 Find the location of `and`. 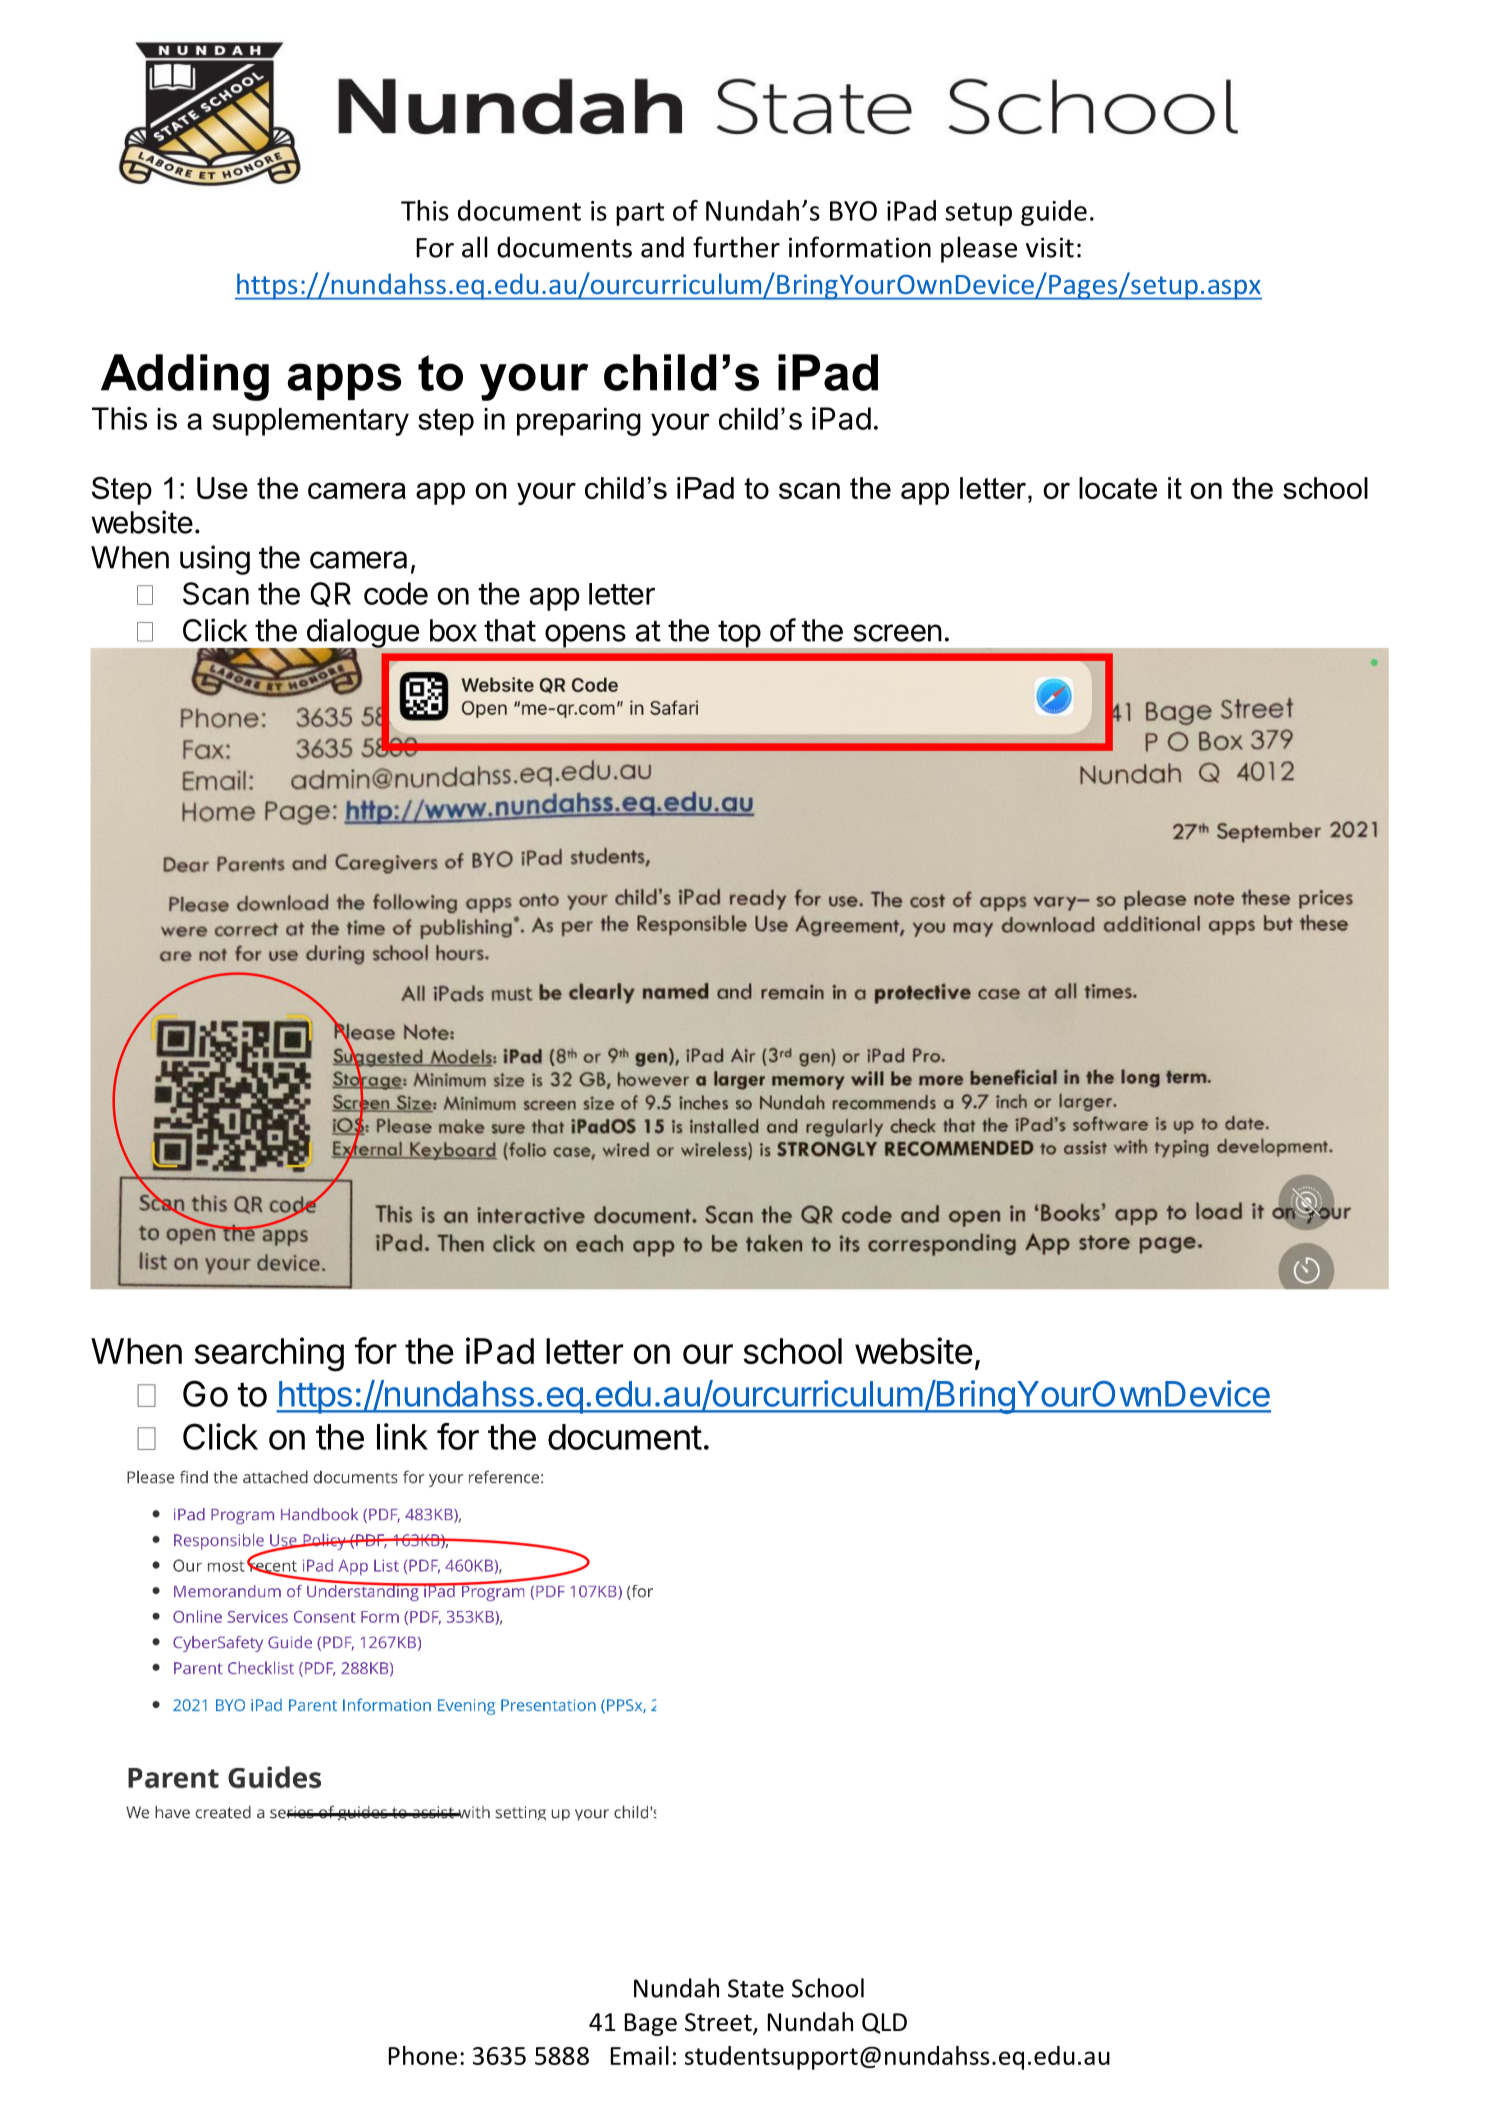

and is located at coordinates (662, 247).
